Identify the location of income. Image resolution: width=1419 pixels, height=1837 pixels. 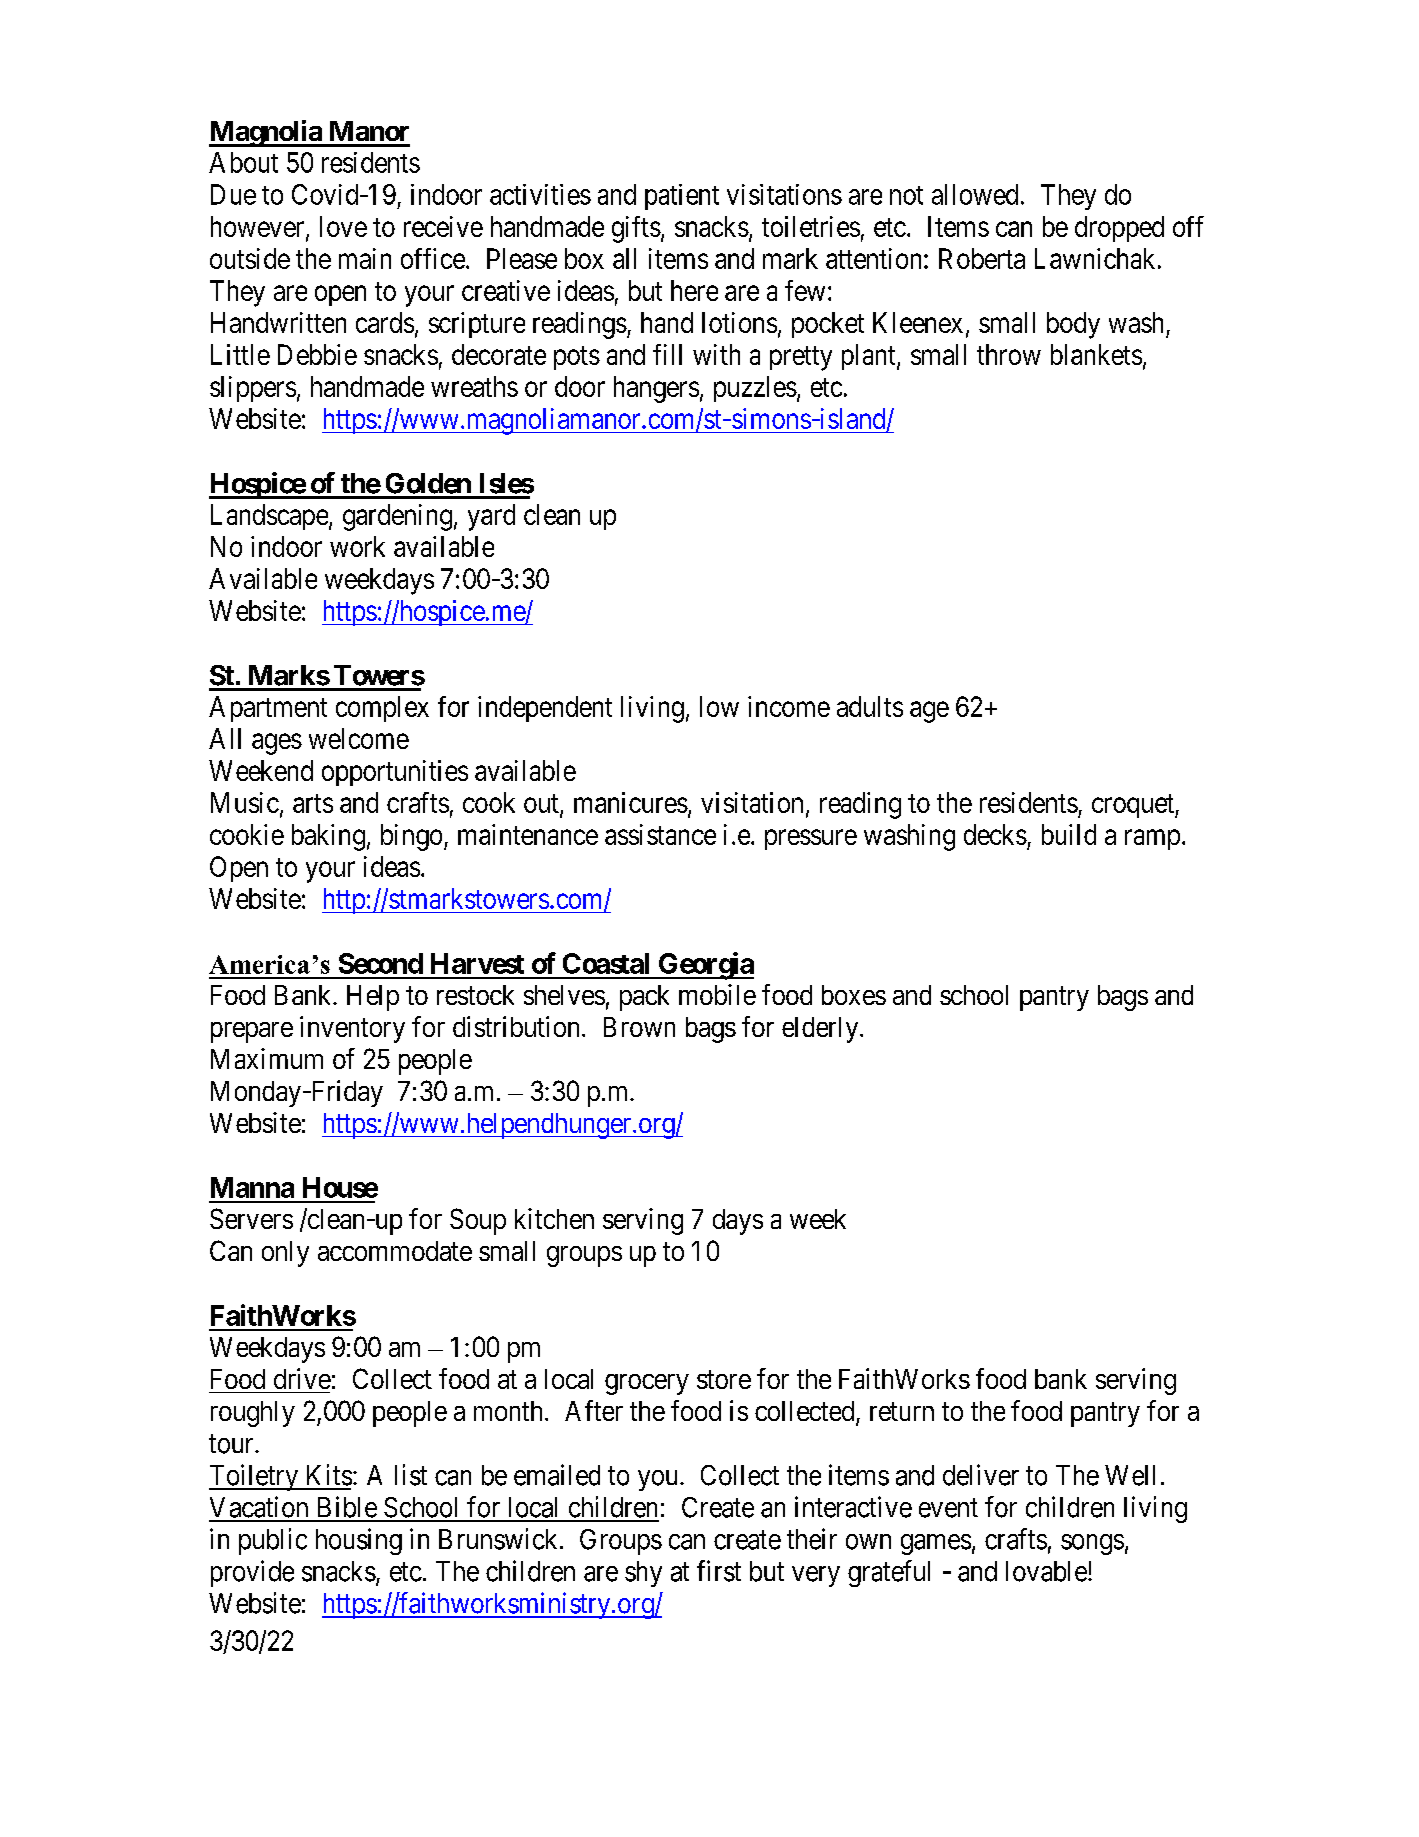
(789, 706).
